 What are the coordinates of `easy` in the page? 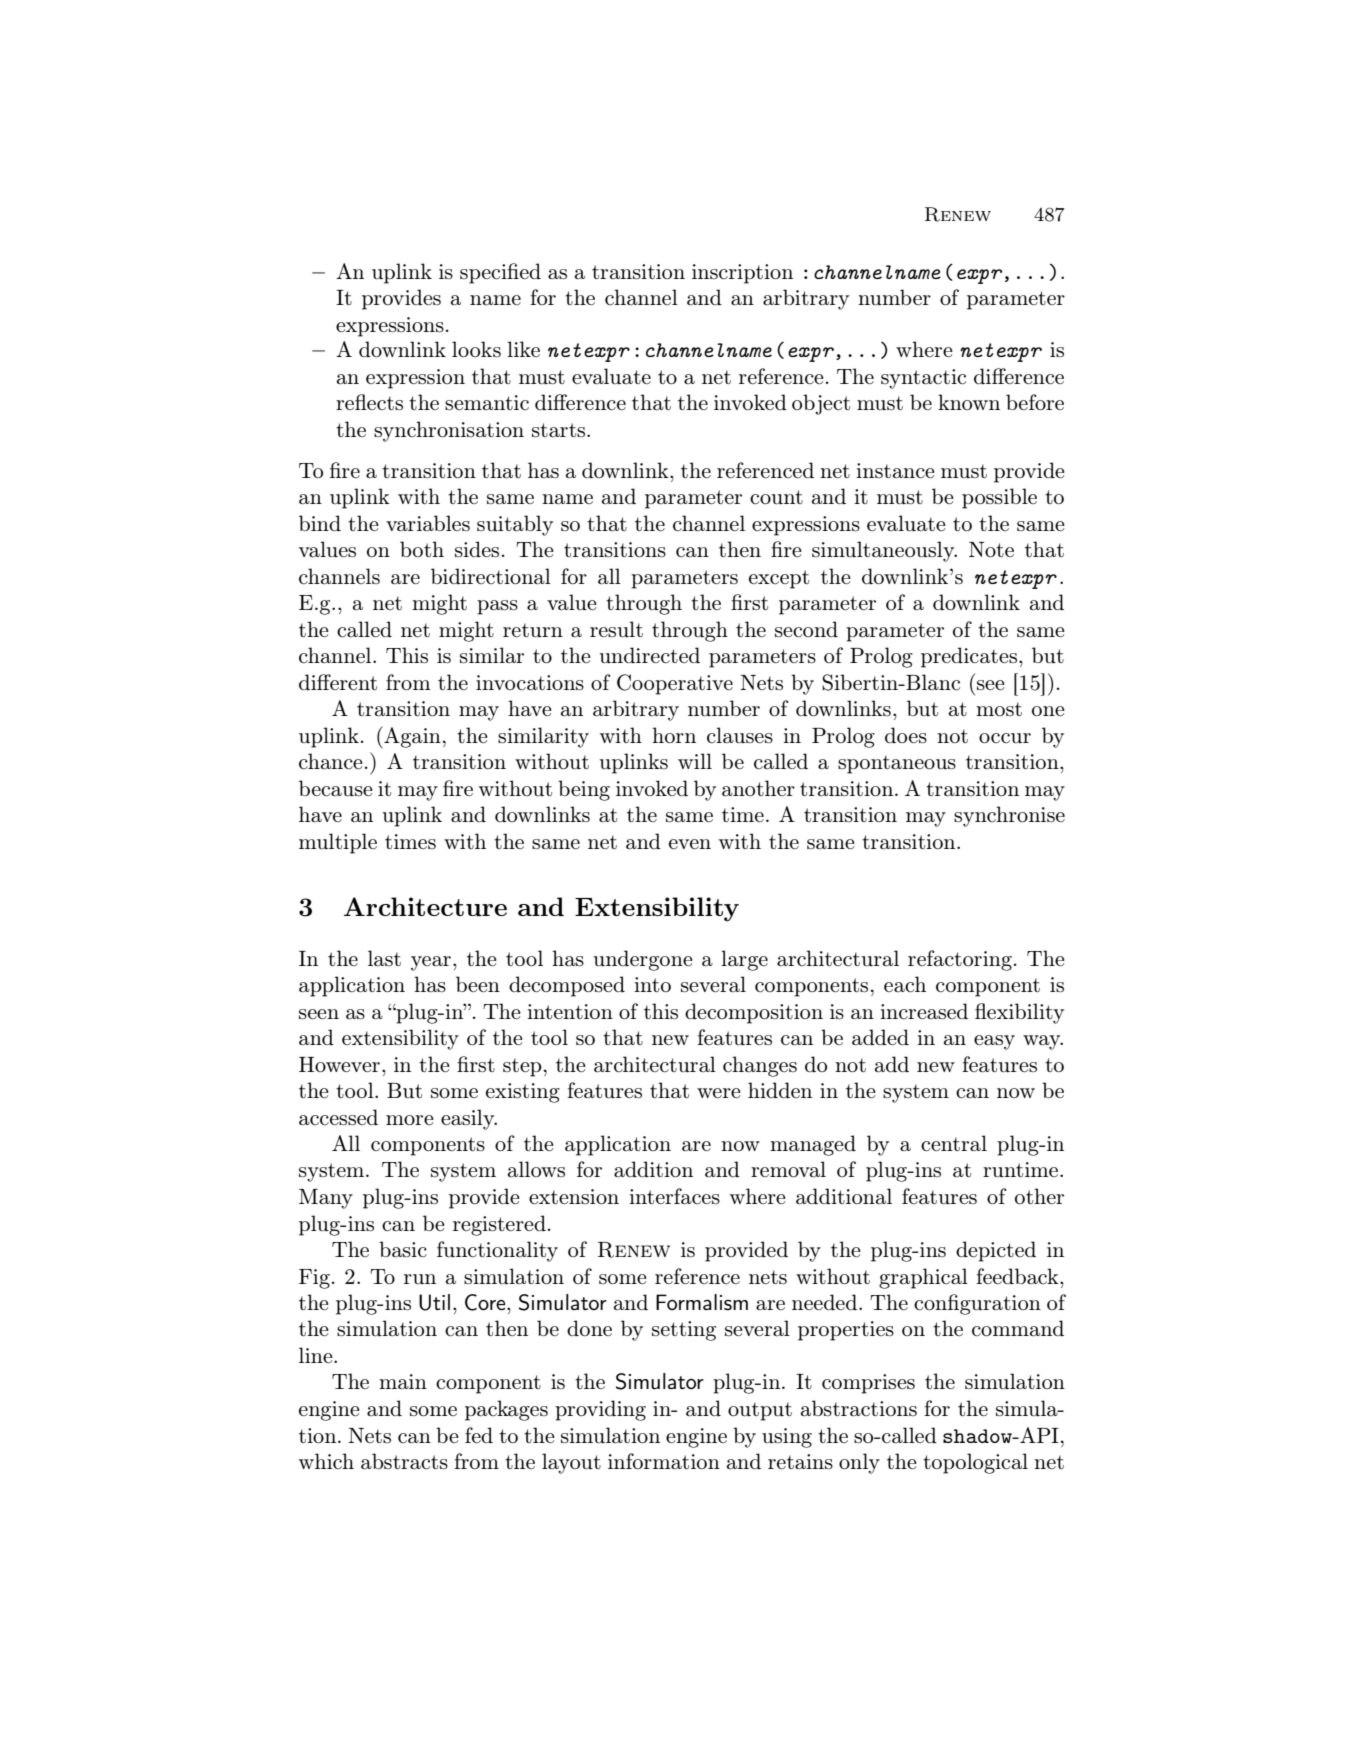 It's located at (994, 1042).
